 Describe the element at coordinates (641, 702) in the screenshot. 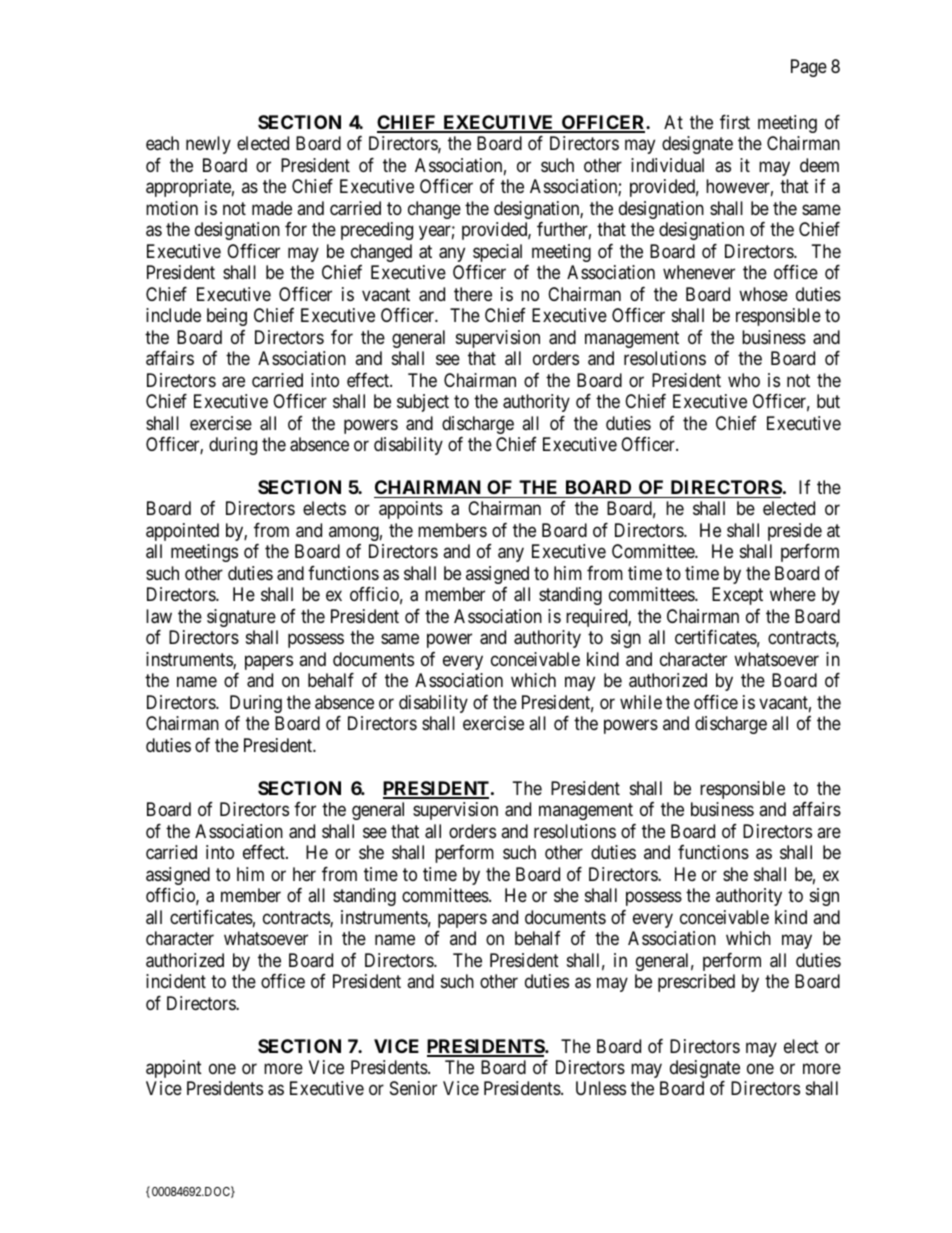

I see `while` at that location.
